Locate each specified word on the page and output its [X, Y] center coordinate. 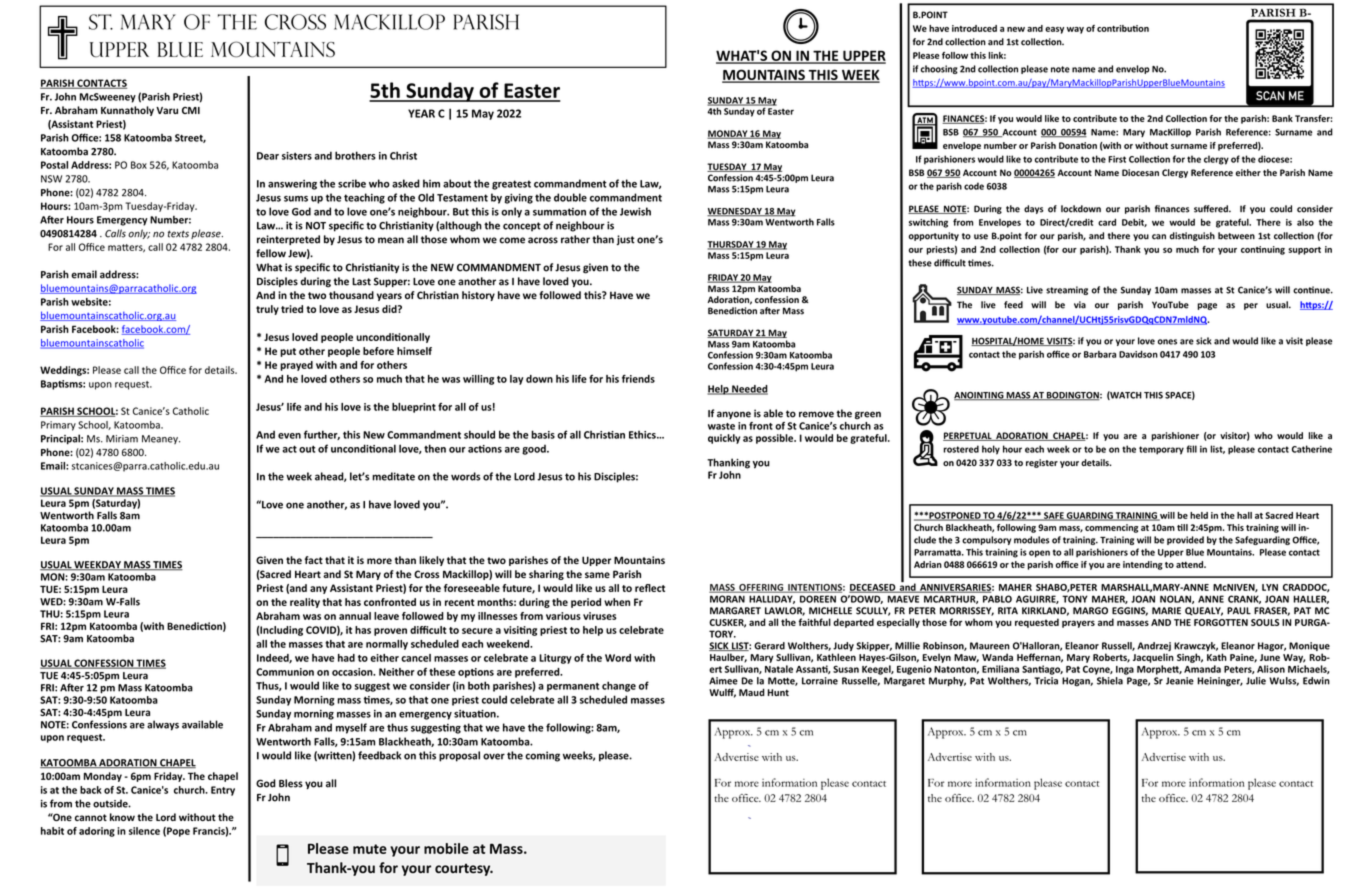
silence [144, 831]
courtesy [464, 869]
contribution [1123, 28]
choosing [939, 69]
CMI [191, 110]
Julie [1256, 681]
